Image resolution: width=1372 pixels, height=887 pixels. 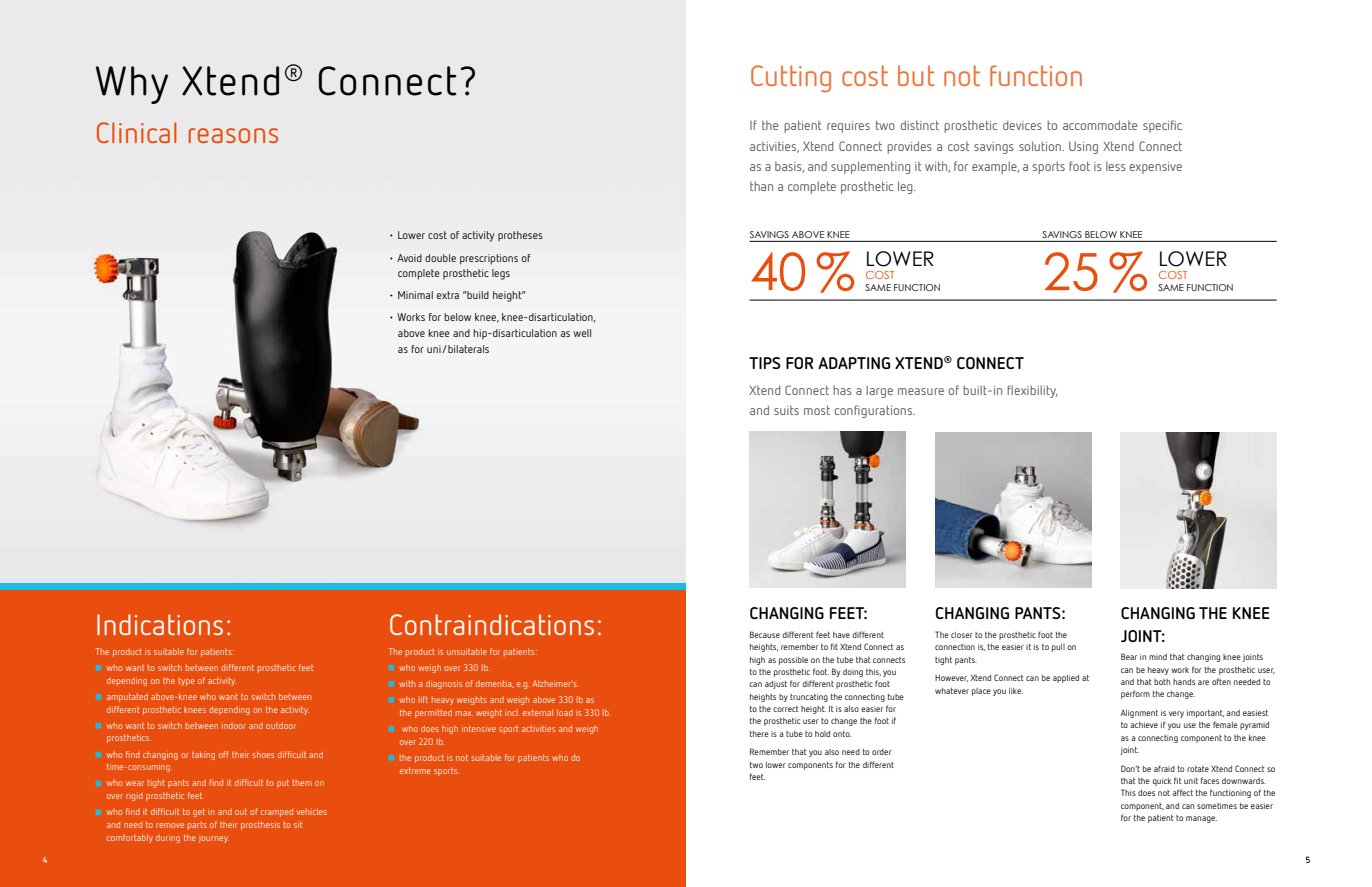 What do you see at coordinates (1201, 819) in the screenshot?
I see `manage` at bounding box center [1201, 819].
